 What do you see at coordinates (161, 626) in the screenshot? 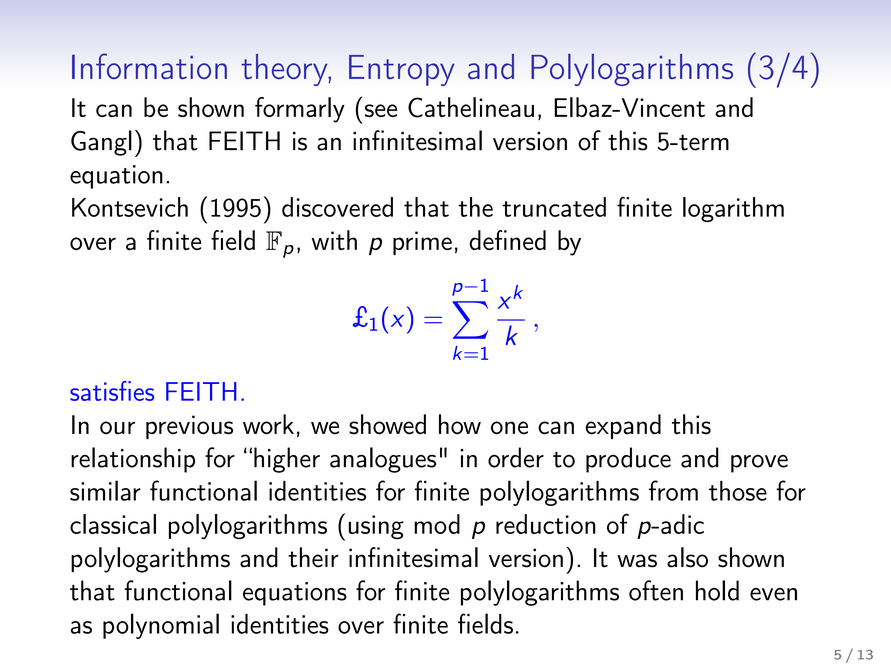
I see `polynomial` at bounding box center [161, 626].
